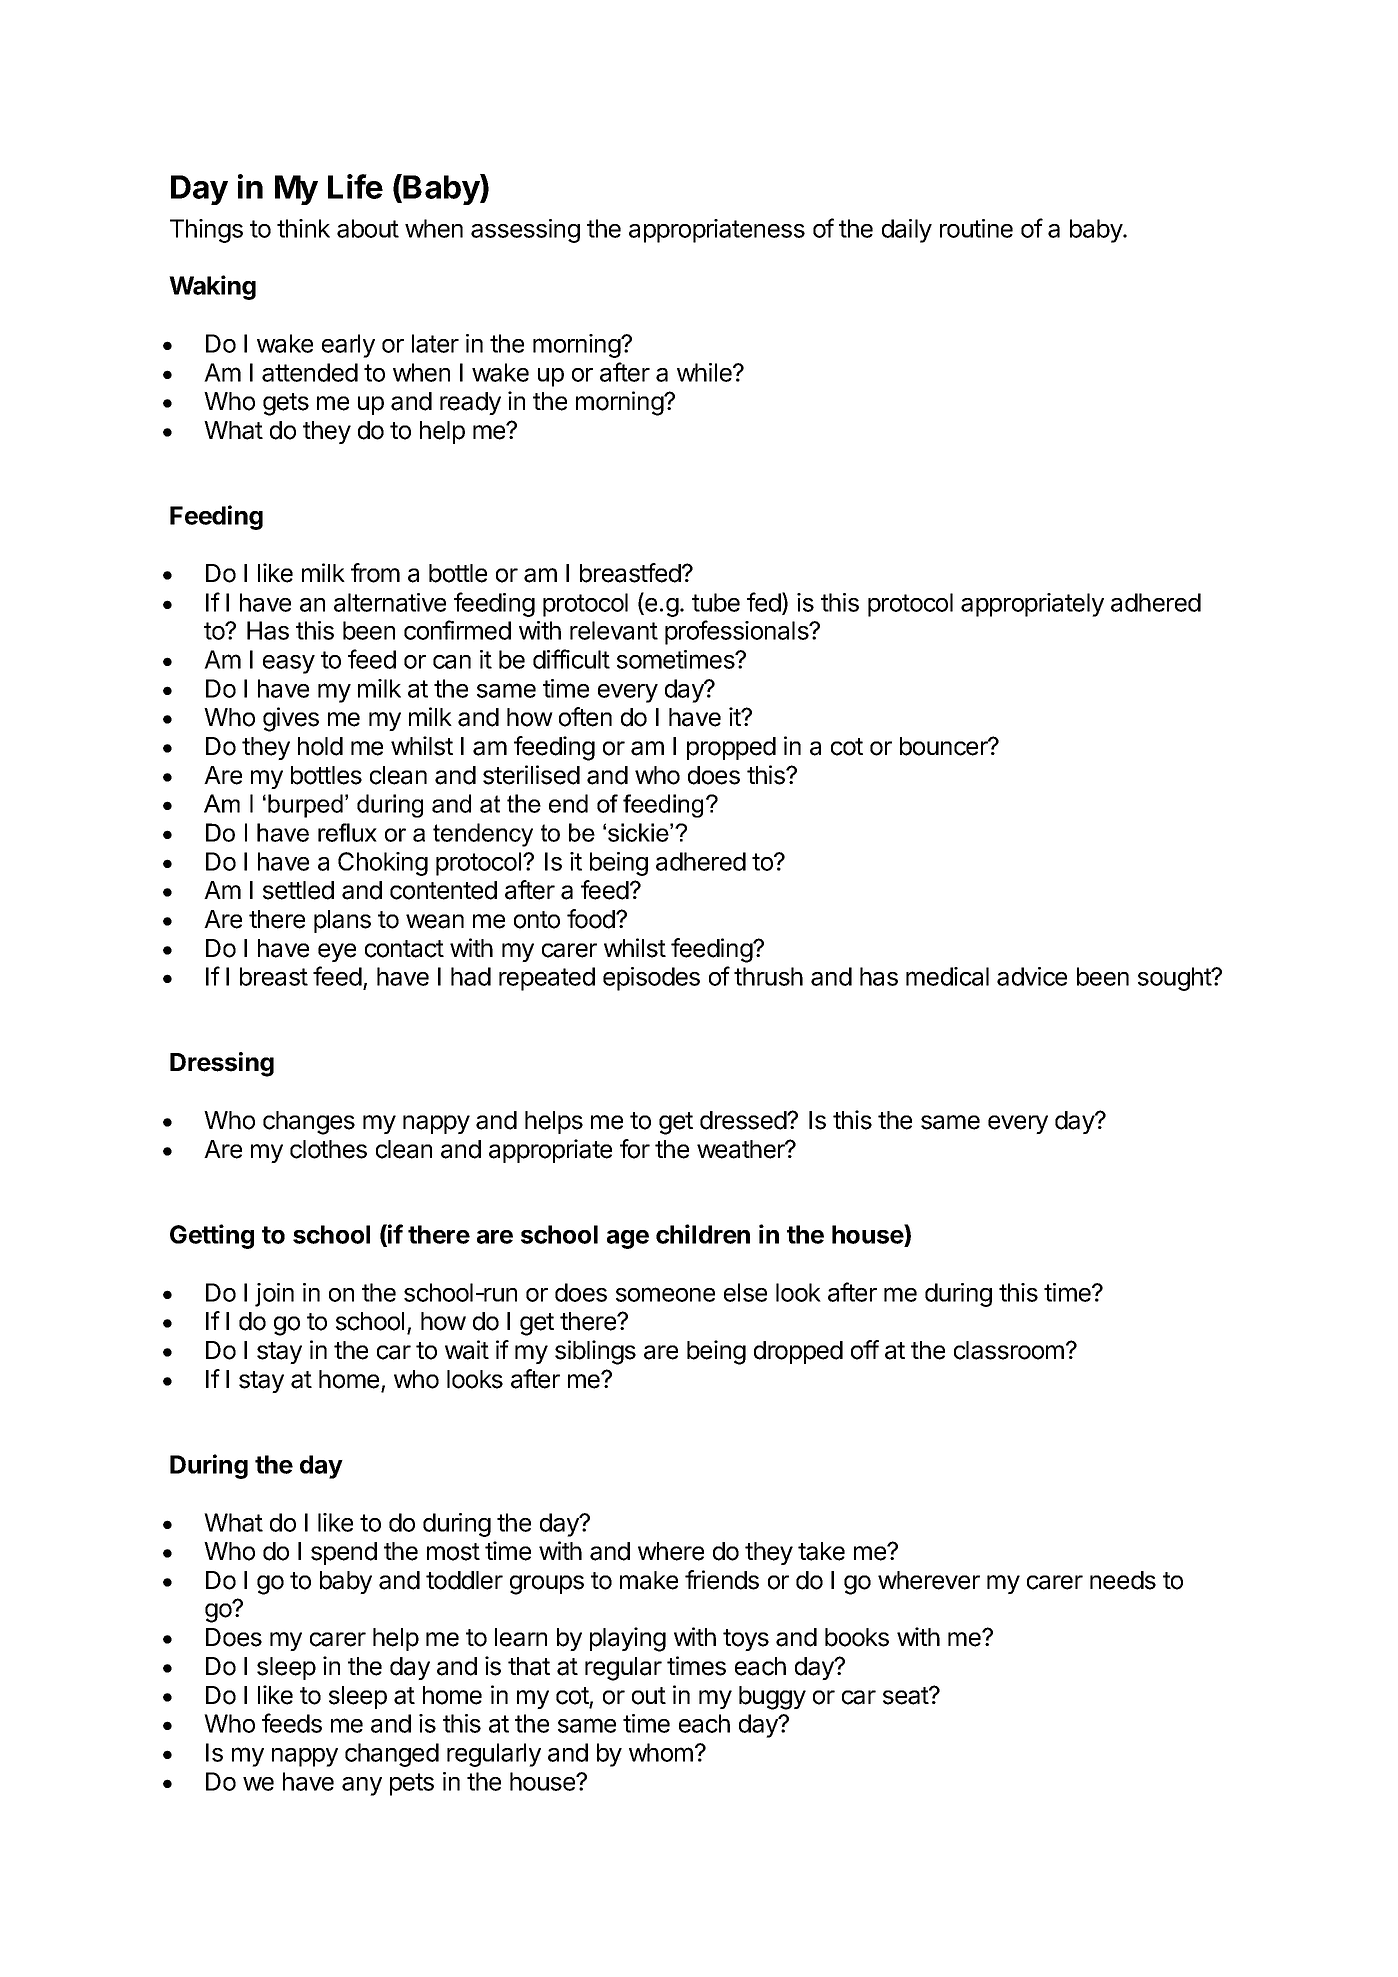  Describe the element at coordinates (906, 1696) in the screenshot. I see `seat` at that location.
